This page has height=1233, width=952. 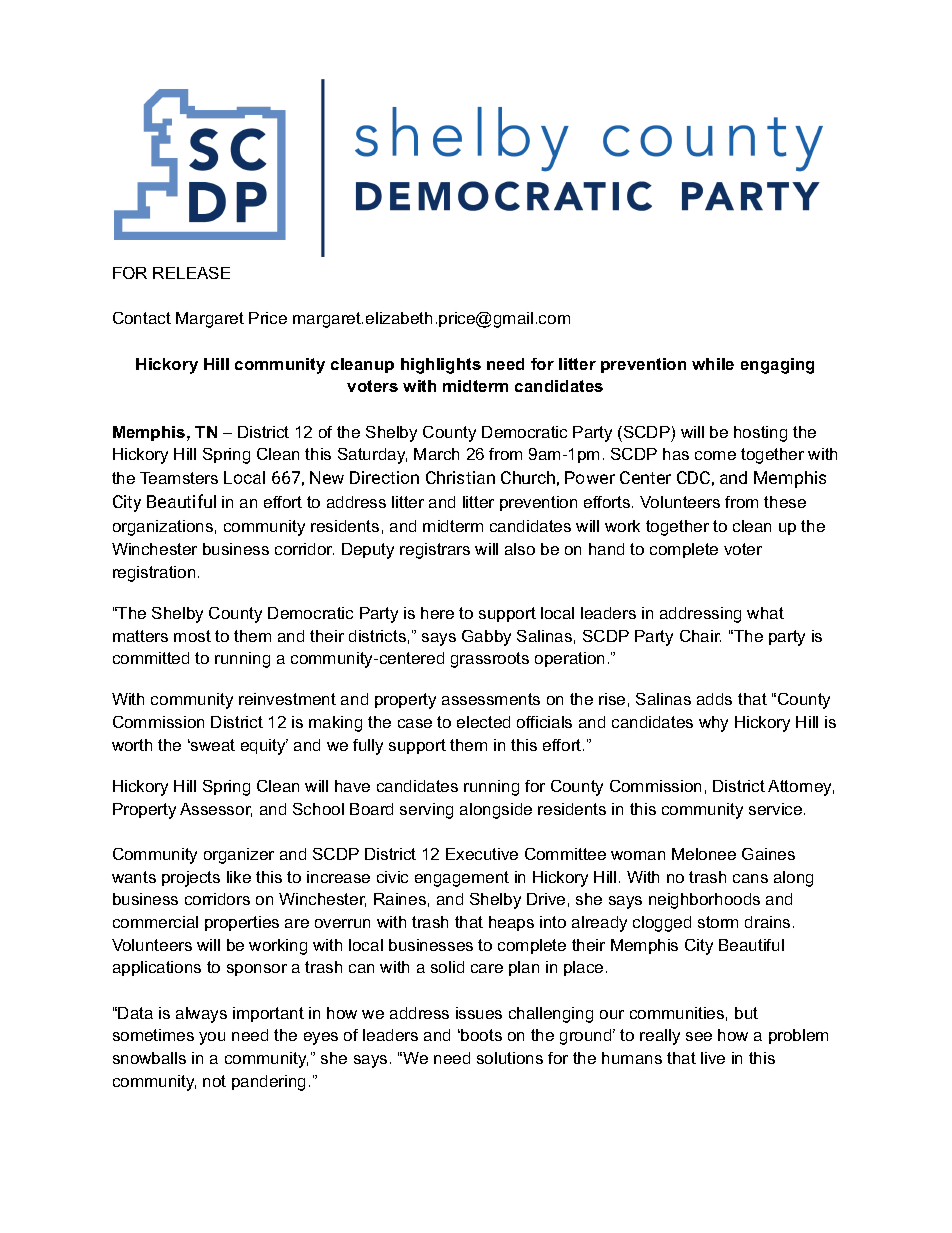 I want to click on service, so click(x=777, y=809).
